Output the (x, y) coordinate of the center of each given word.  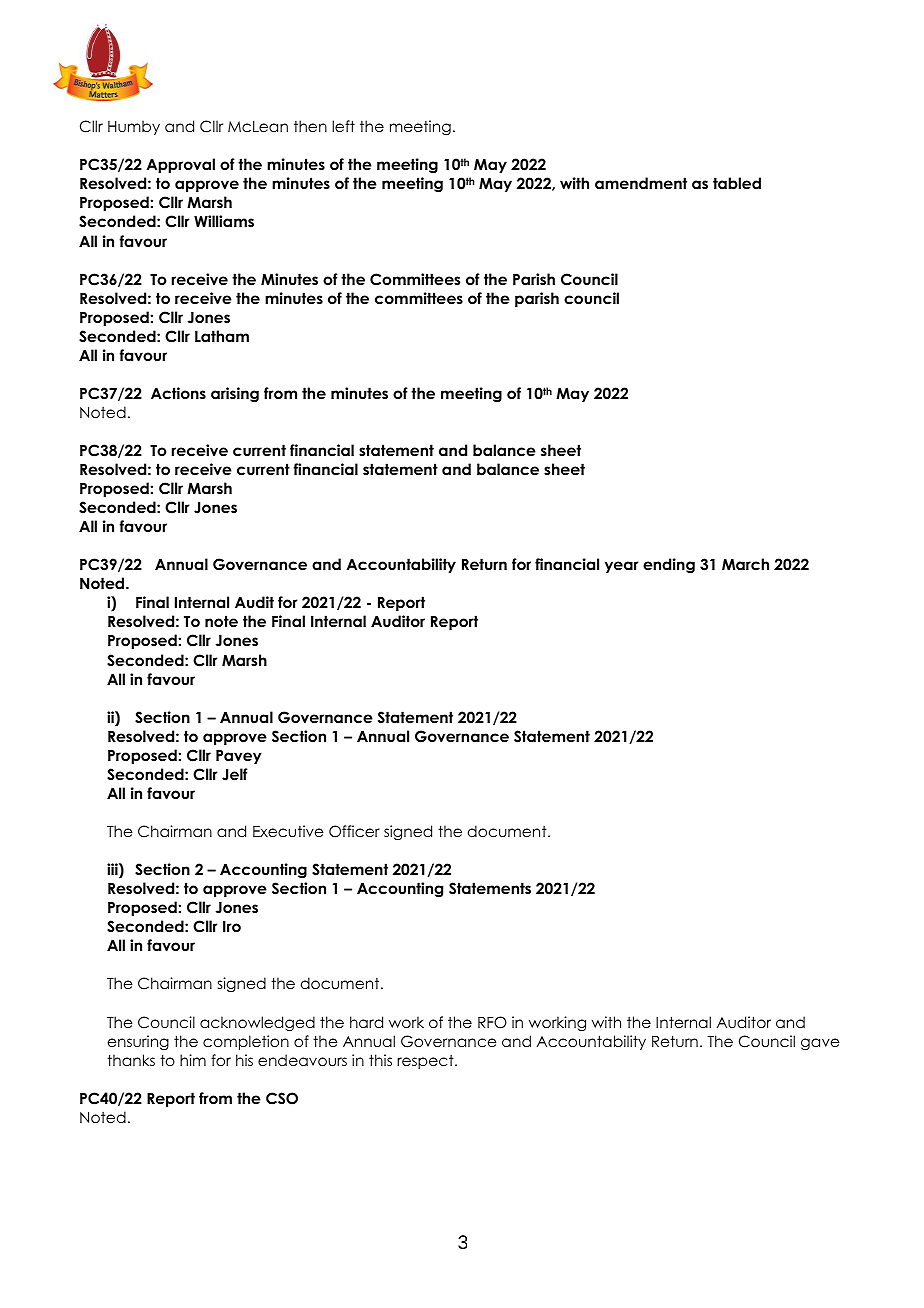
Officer (354, 831)
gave (820, 1044)
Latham (222, 336)
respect (426, 1062)
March (745, 564)
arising (235, 395)
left (343, 126)
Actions (178, 393)
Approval (181, 165)
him (193, 1060)
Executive (288, 831)
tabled (737, 183)
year (622, 567)
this (380, 1060)
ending (669, 566)
